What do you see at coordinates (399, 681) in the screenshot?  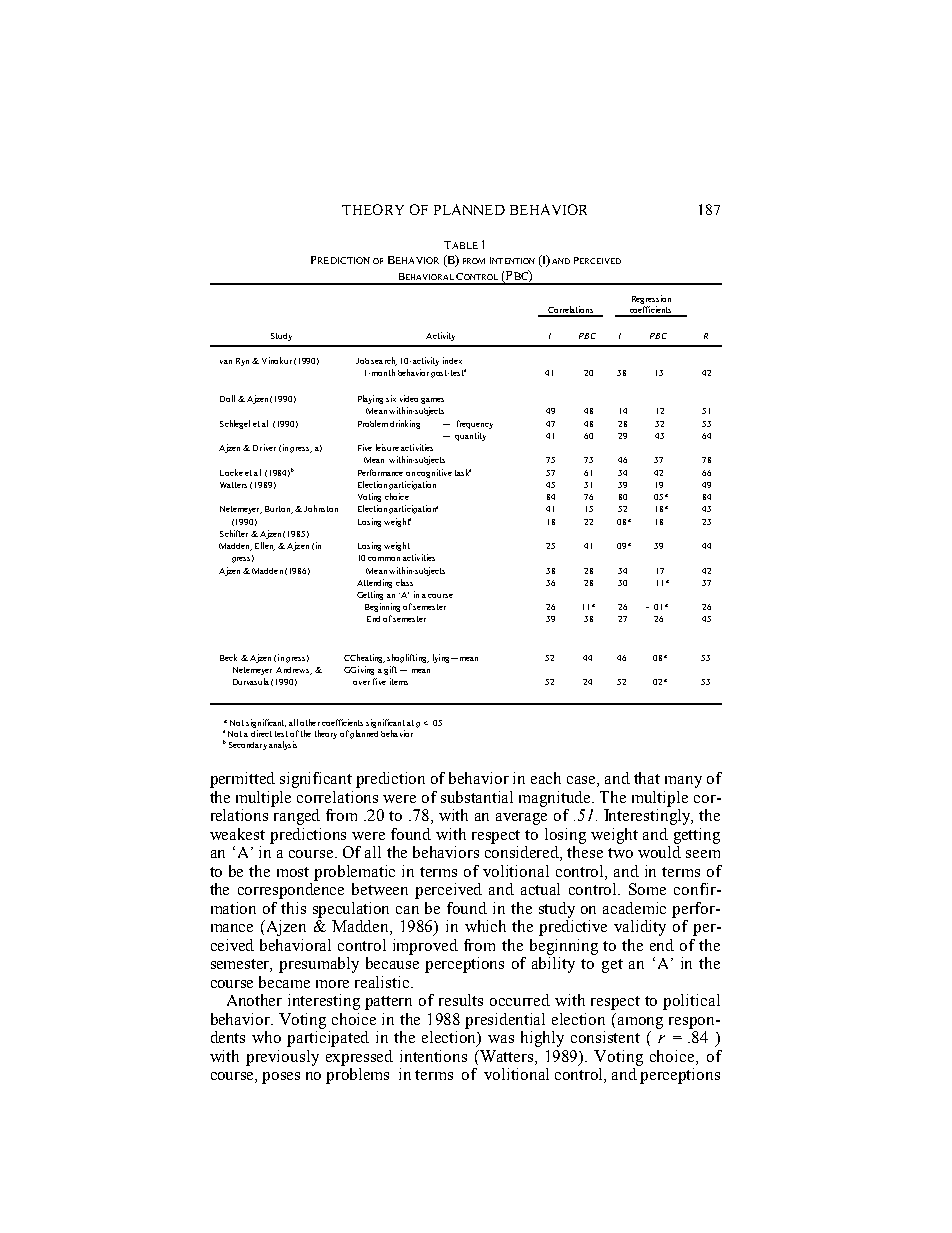 I see `items` at bounding box center [399, 681].
